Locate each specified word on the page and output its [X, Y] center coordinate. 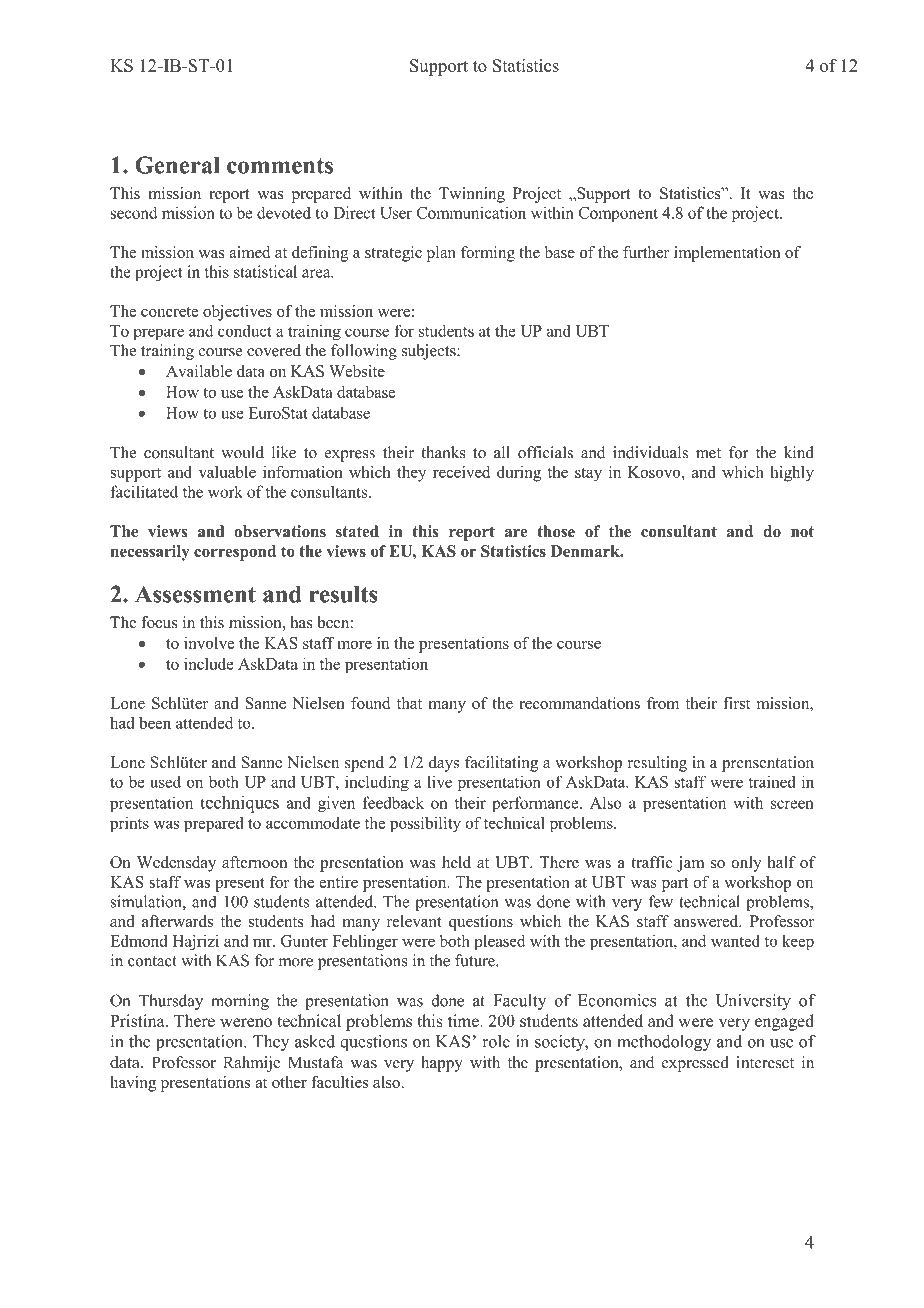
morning [240, 1002]
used [165, 781]
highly [792, 474]
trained [772, 781]
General [177, 165]
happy [442, 1064]
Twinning [472, 195]
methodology [664, 1043]
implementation [727, 254]
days [444, 764]
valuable [227, 472]
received [461, 472]
